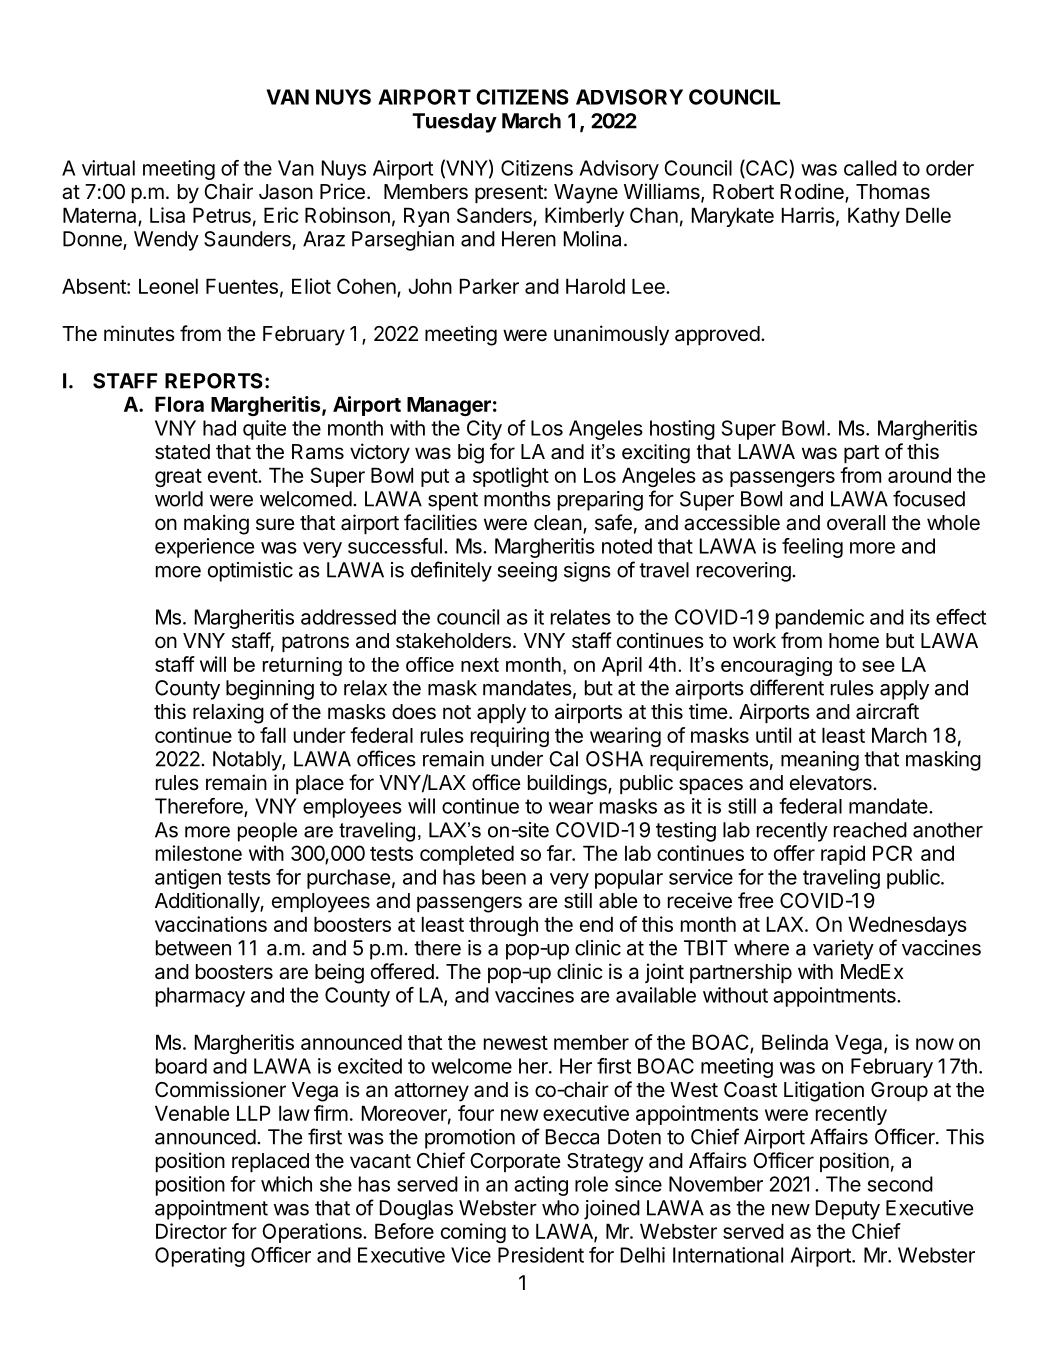 This page has width=1048, height=1356. Describe the element at coordinates (193, 948) in the page. I see `between` at that location.
